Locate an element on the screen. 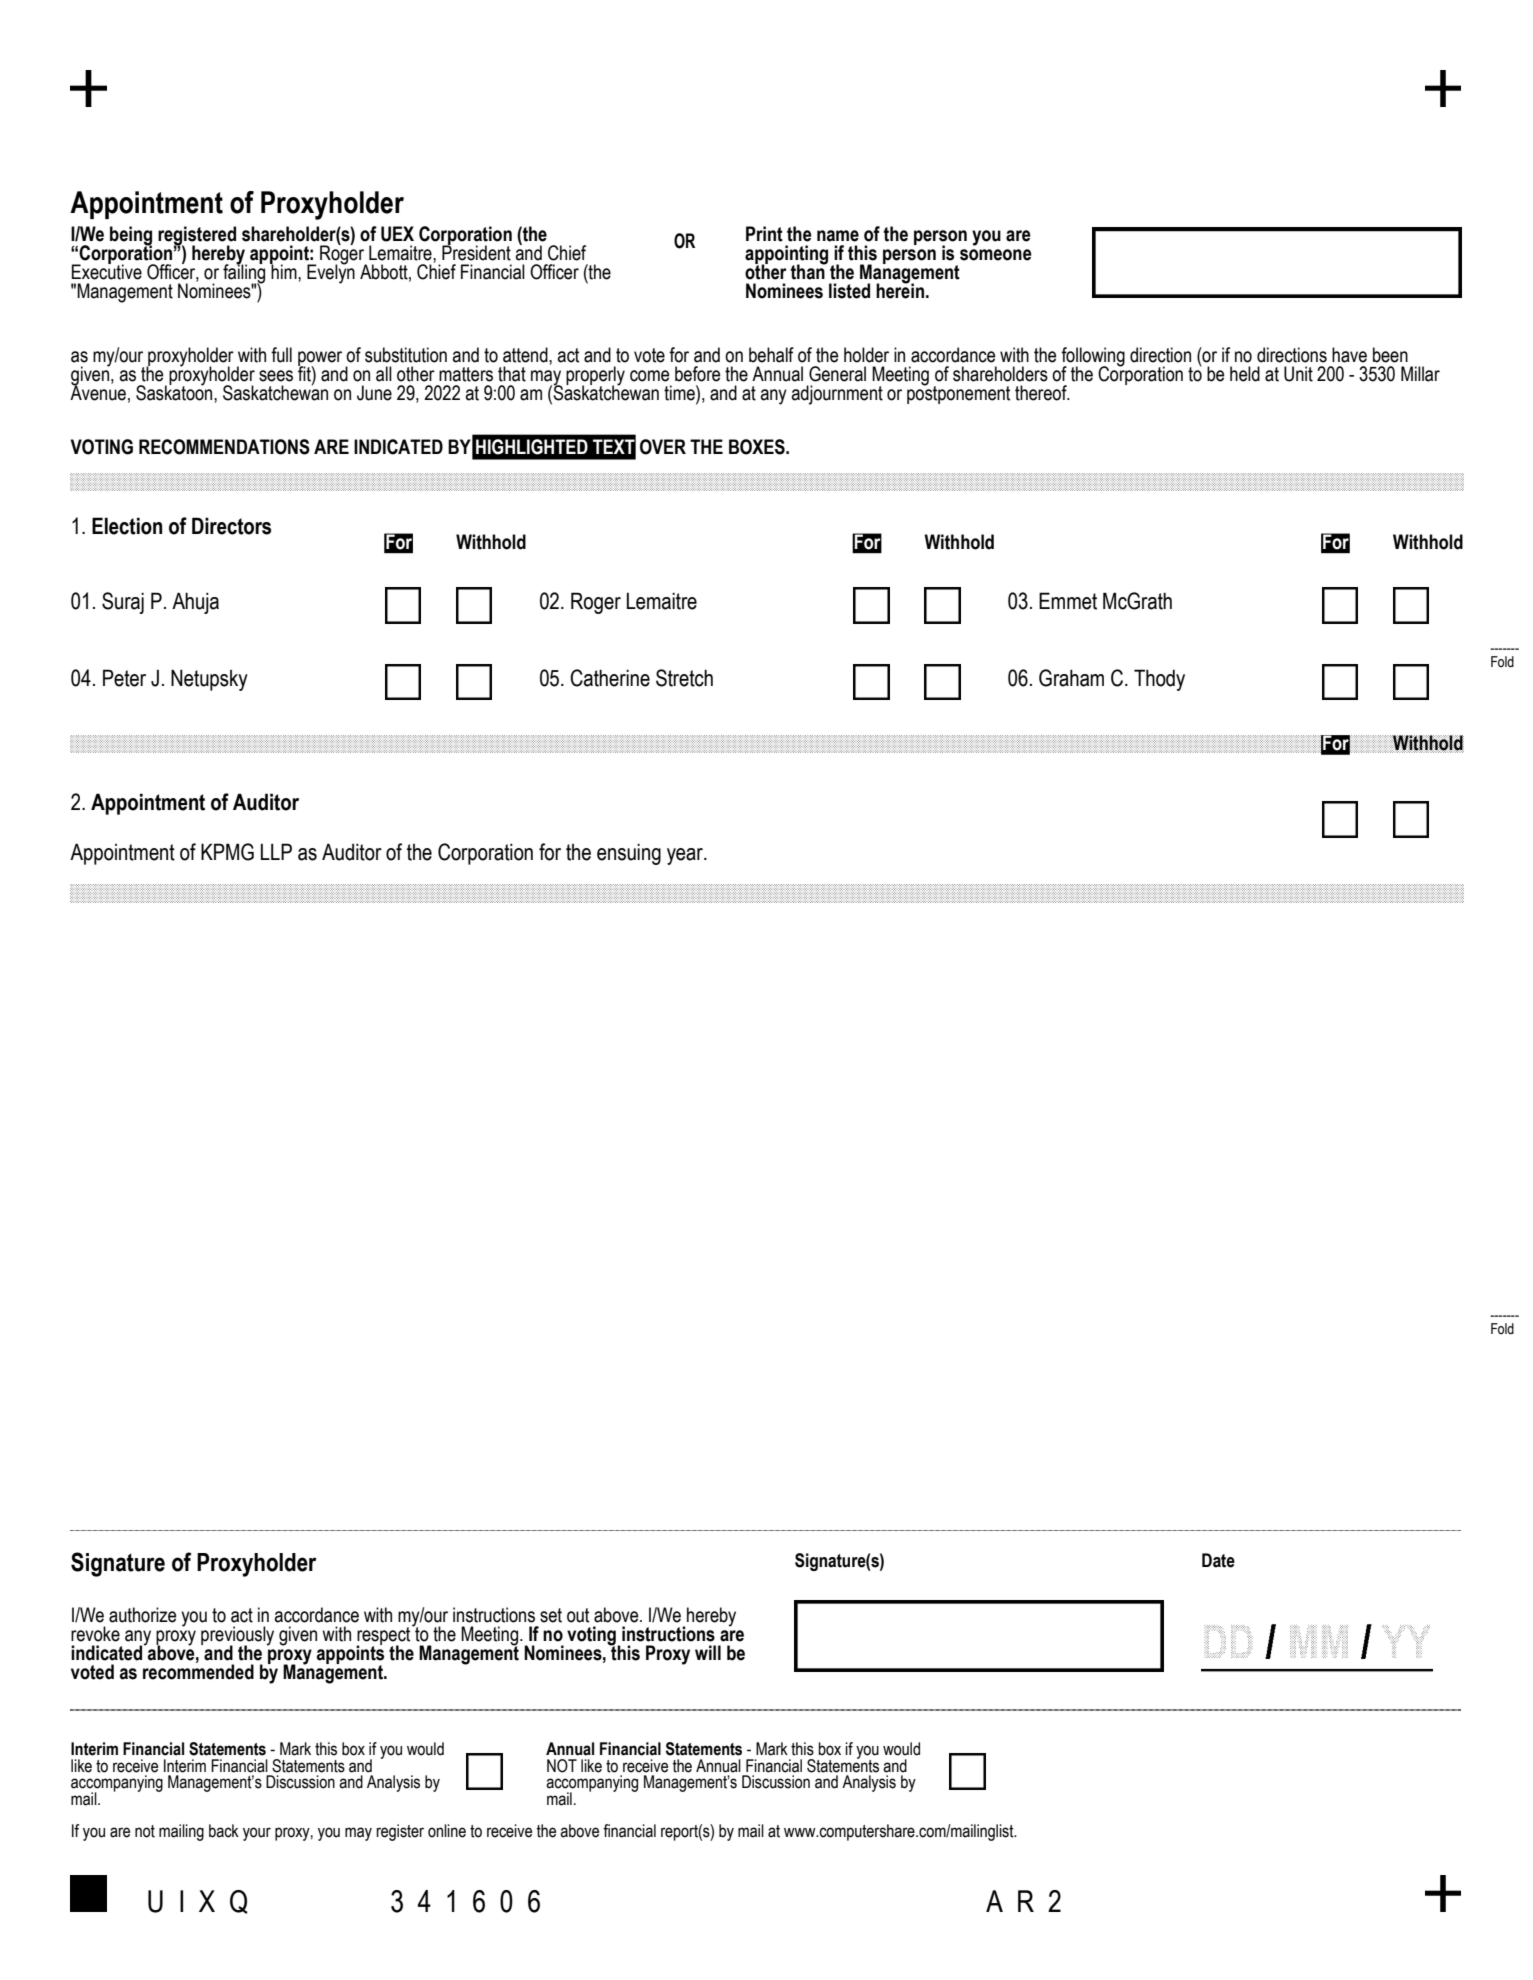  have is located at coordinates (1349, 355).
